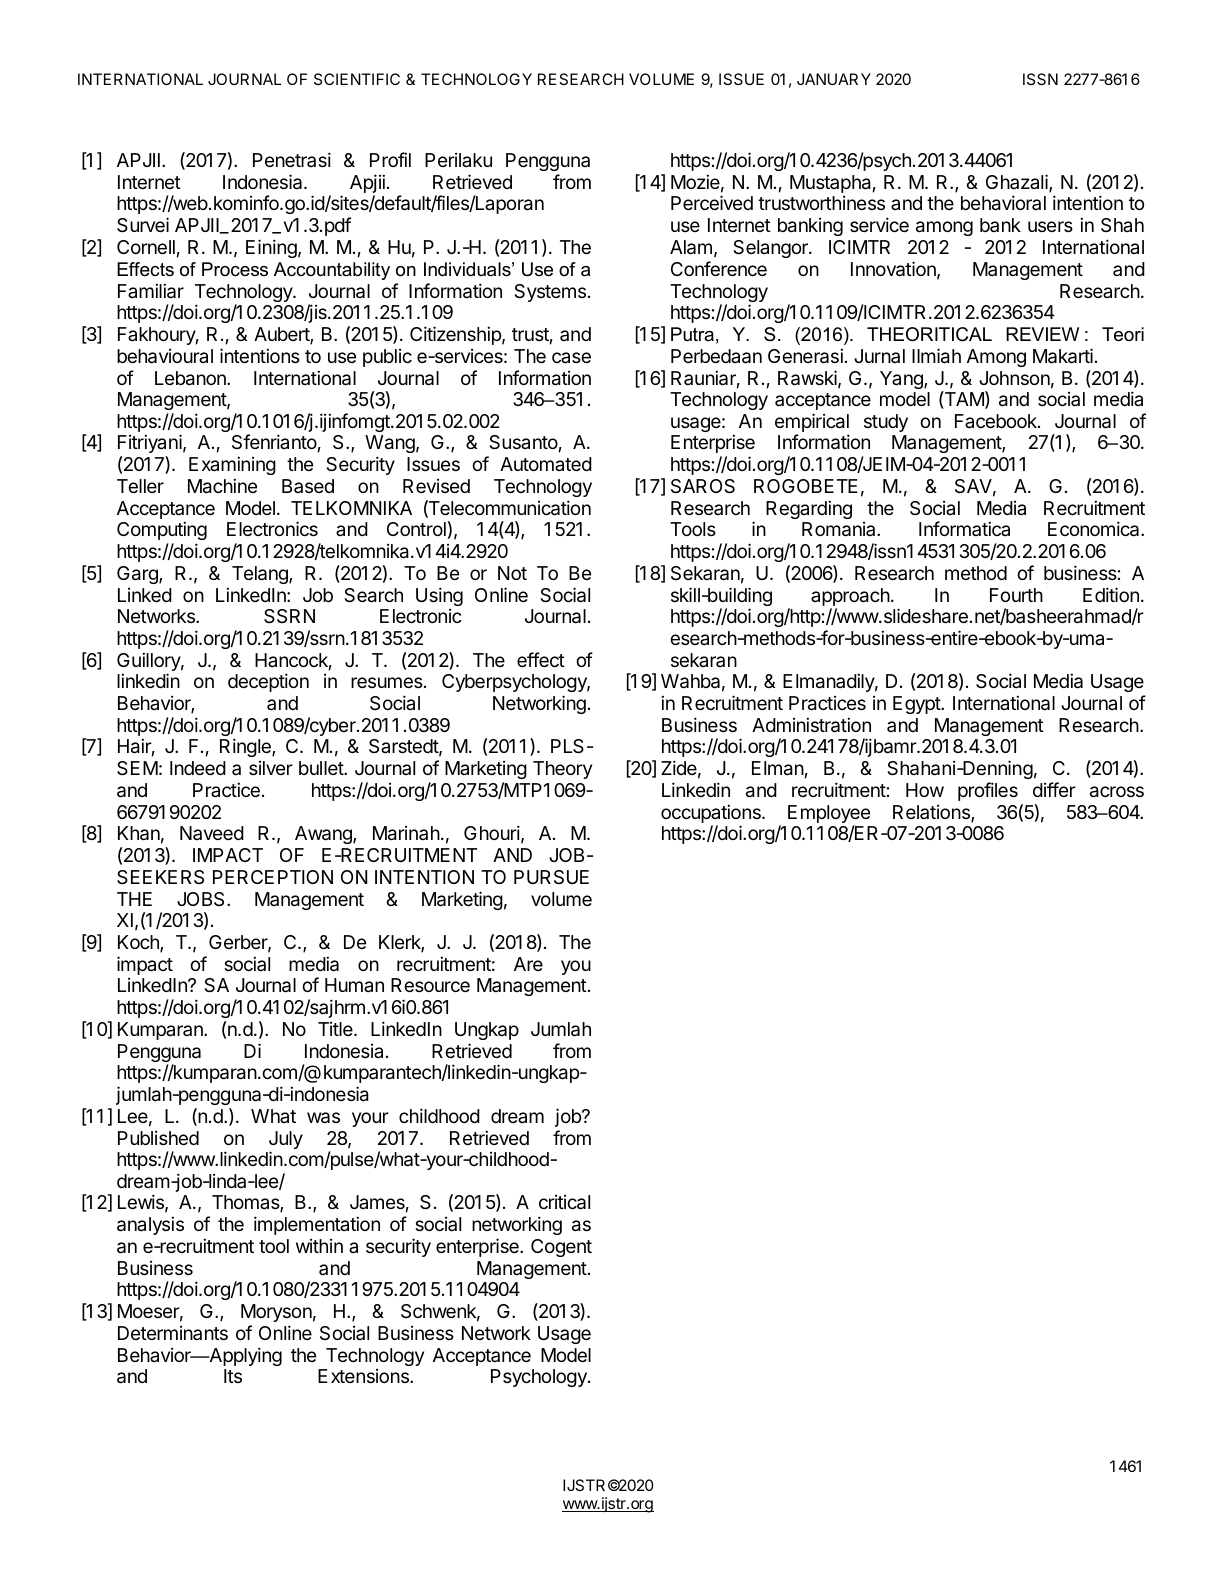 The height and width of the screenshot is (1574, 1216). I want to click on Its, so click(233, 1376).
